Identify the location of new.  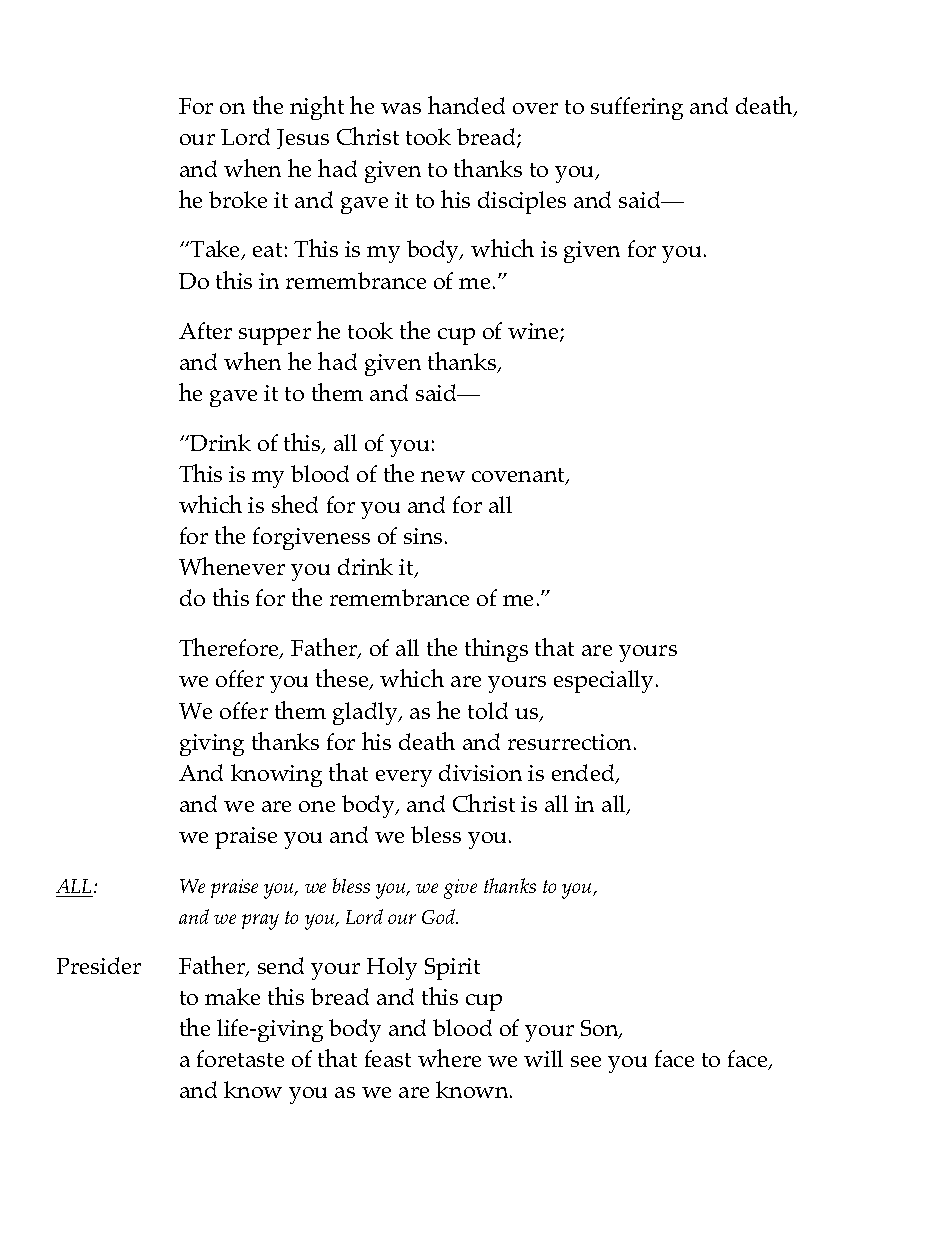
(443, 476).
